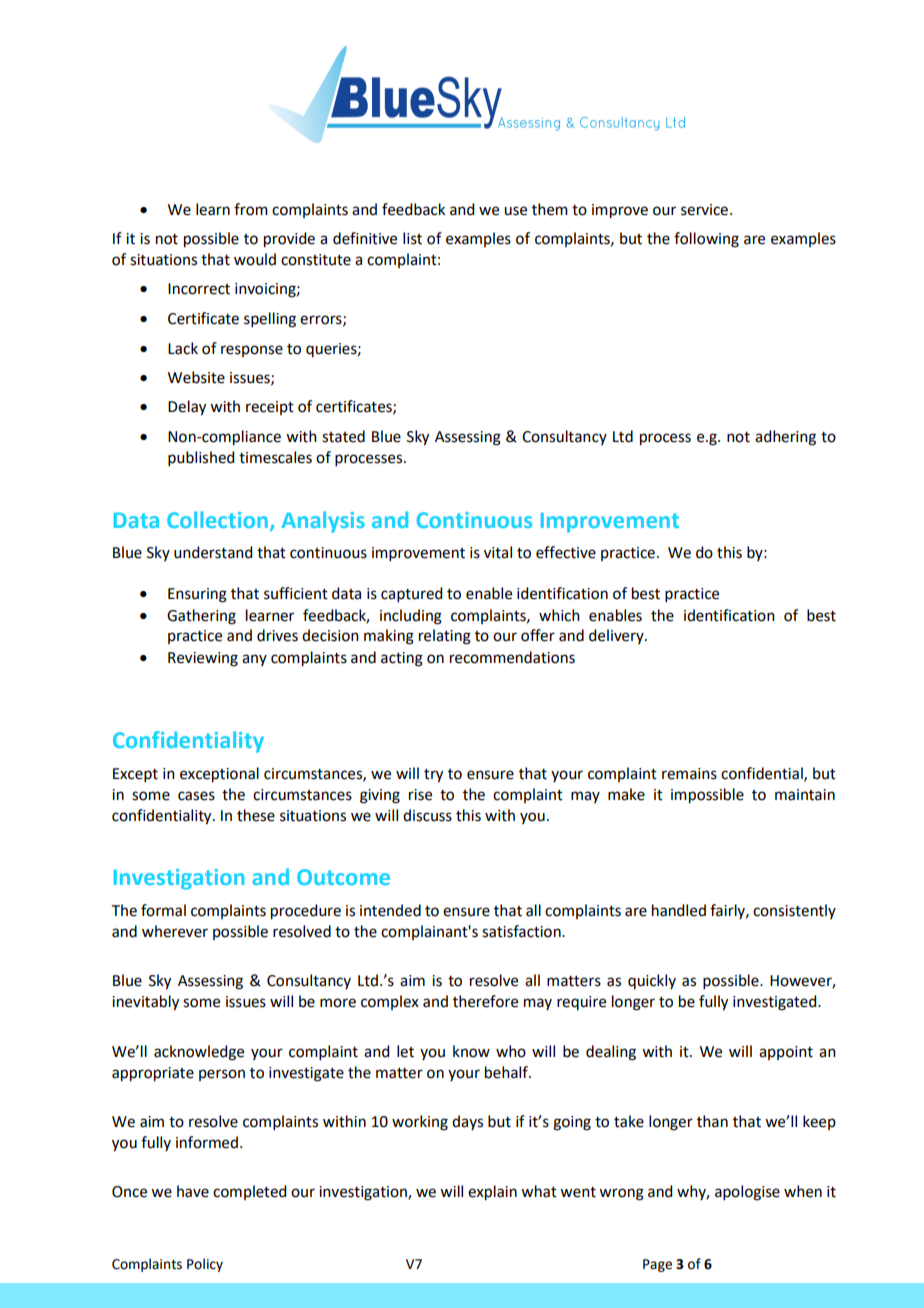 Image resolution: width=924 pixels, height=1308 pixels. Describe the element at coordinates (196, 796) in the screenshot. I see `cases` at that location.
